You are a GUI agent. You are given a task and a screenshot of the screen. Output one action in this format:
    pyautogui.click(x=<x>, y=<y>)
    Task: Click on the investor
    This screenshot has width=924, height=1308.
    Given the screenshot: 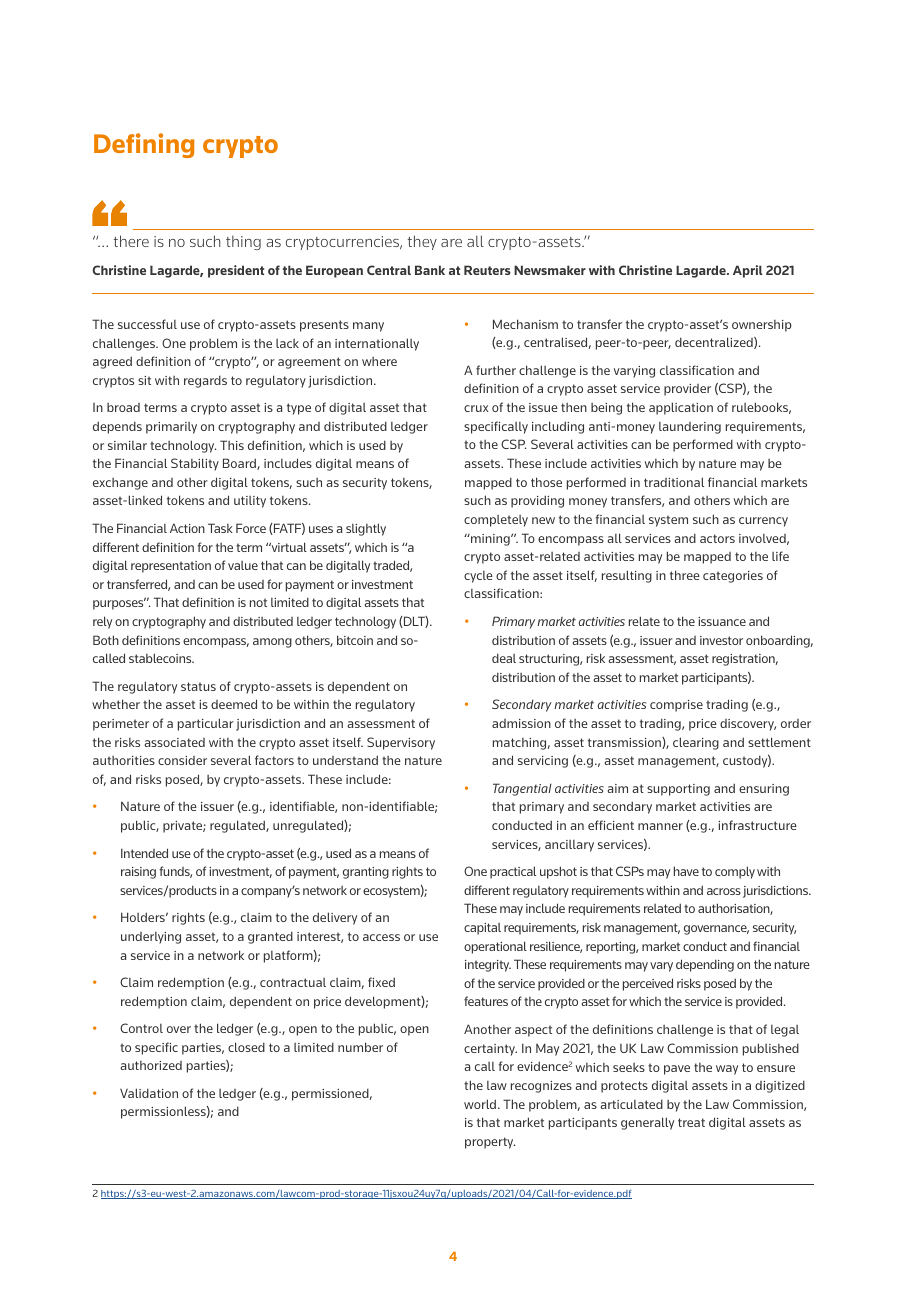 What is the action you would take?
    pyautogui.click(x=721, y=640)
